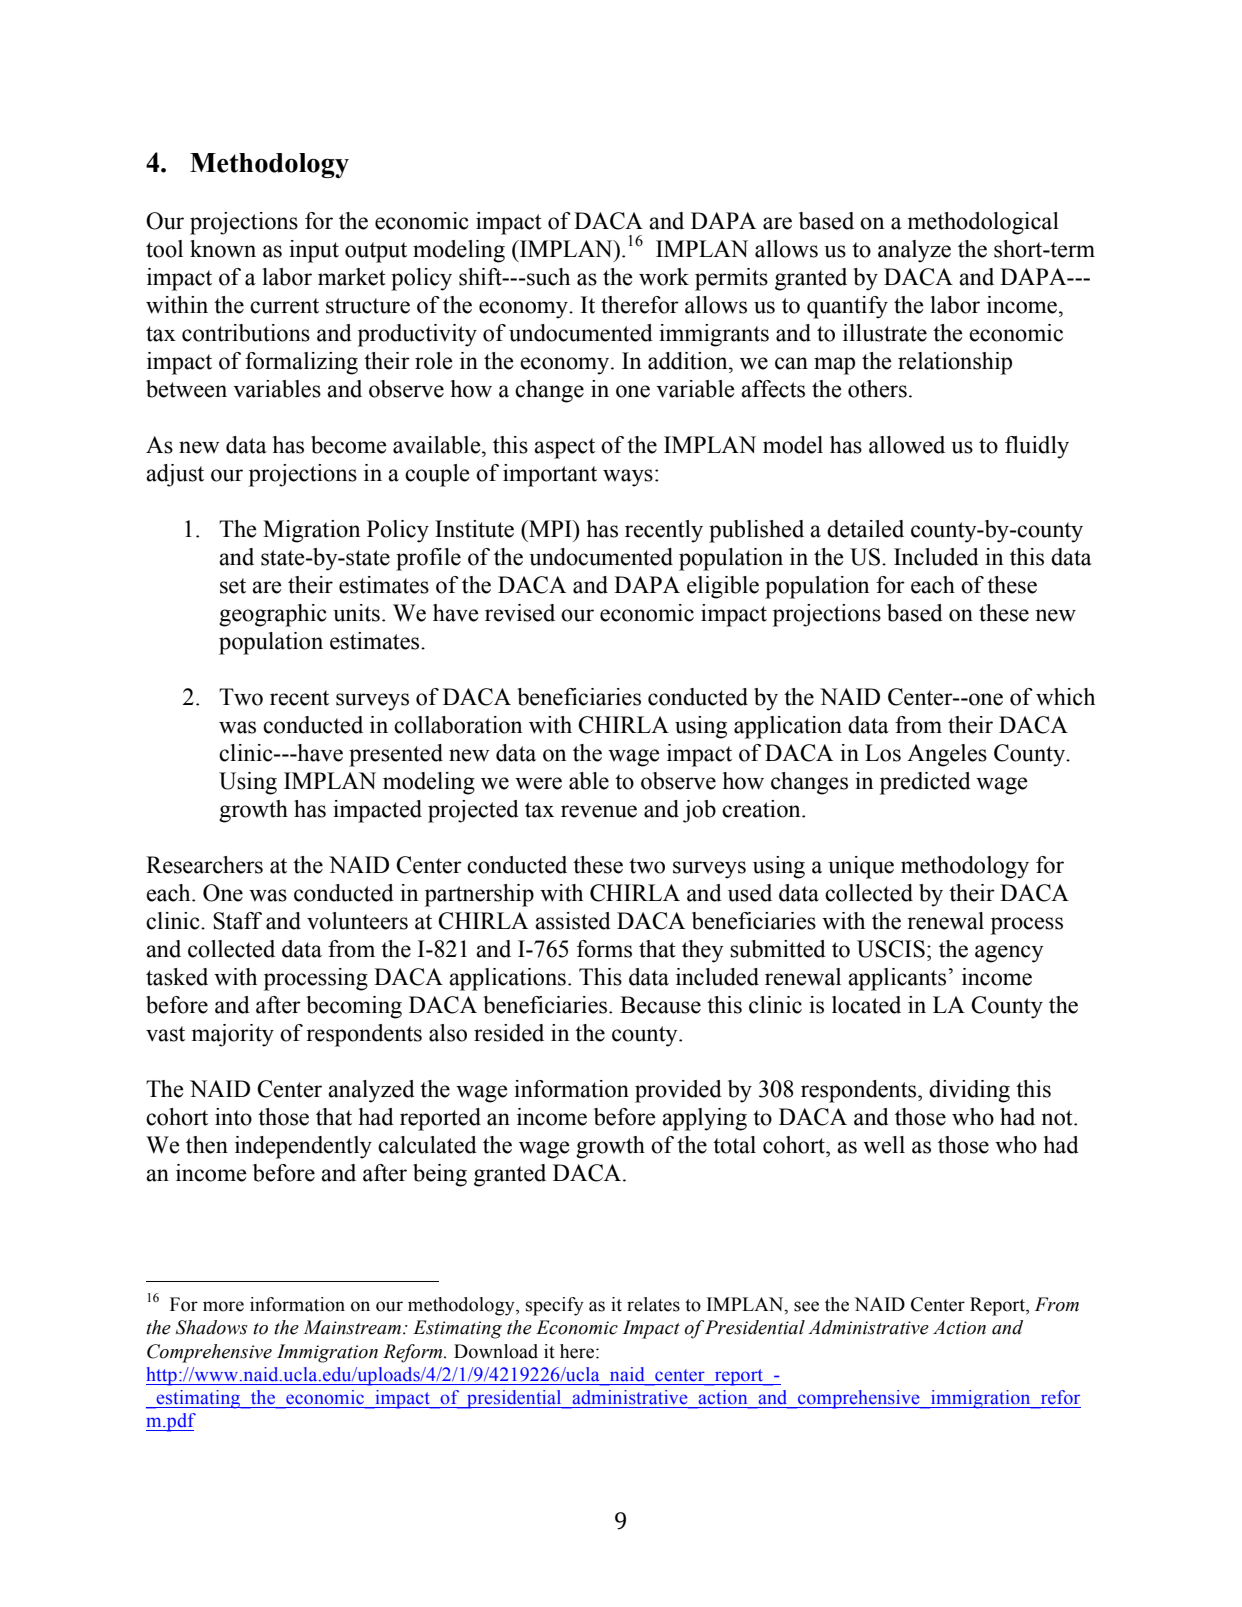 This image has width=1242, height=1607. What do you see at coordinates (223, 1306) in the image?
I see `more` at bounding box center [223, 1306].
